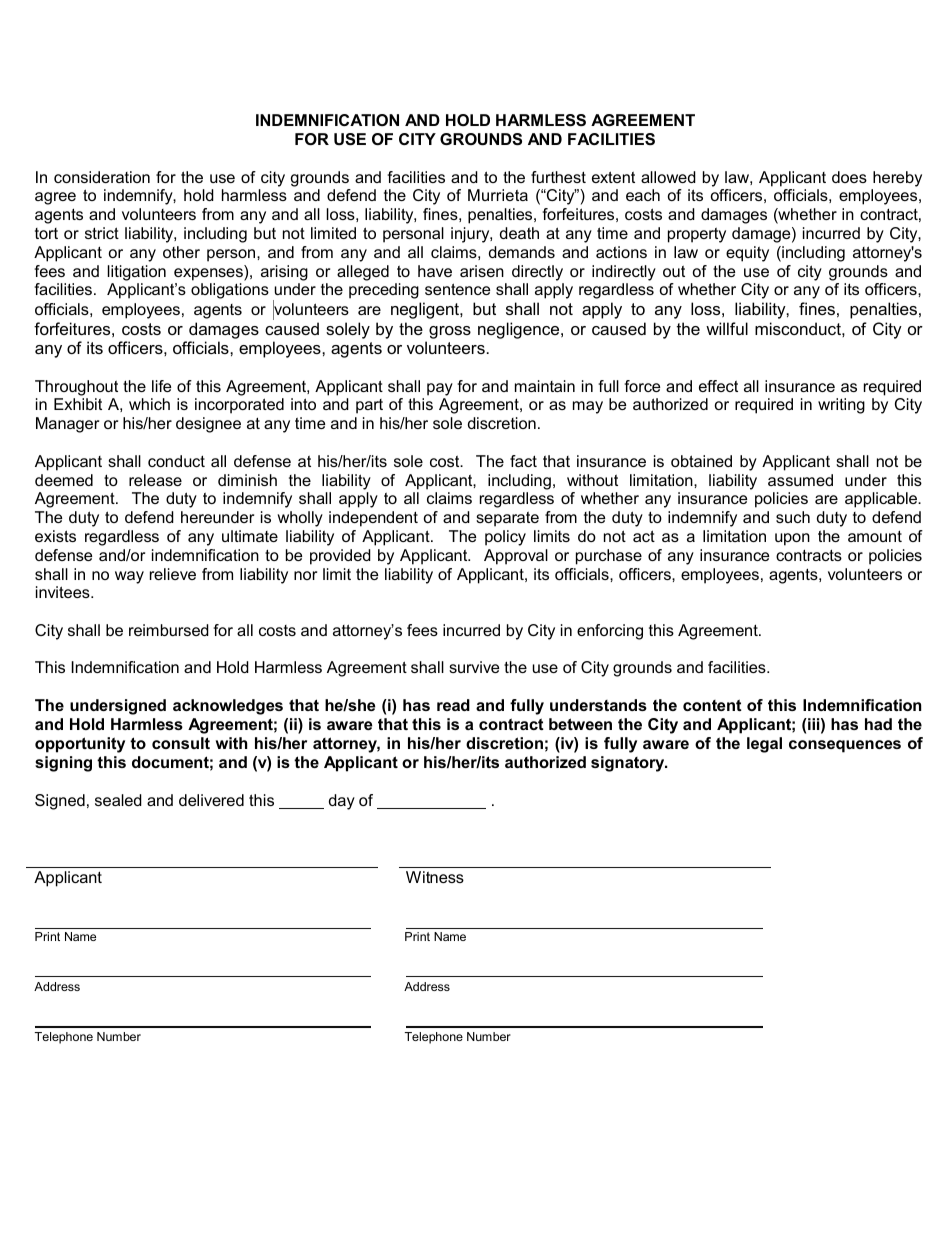 The height and width of the screenshot is (1233, 952). What do you see at coordinates (474, 667) in the screenshot?
I see `survive` at bounding box center [474, 667].
